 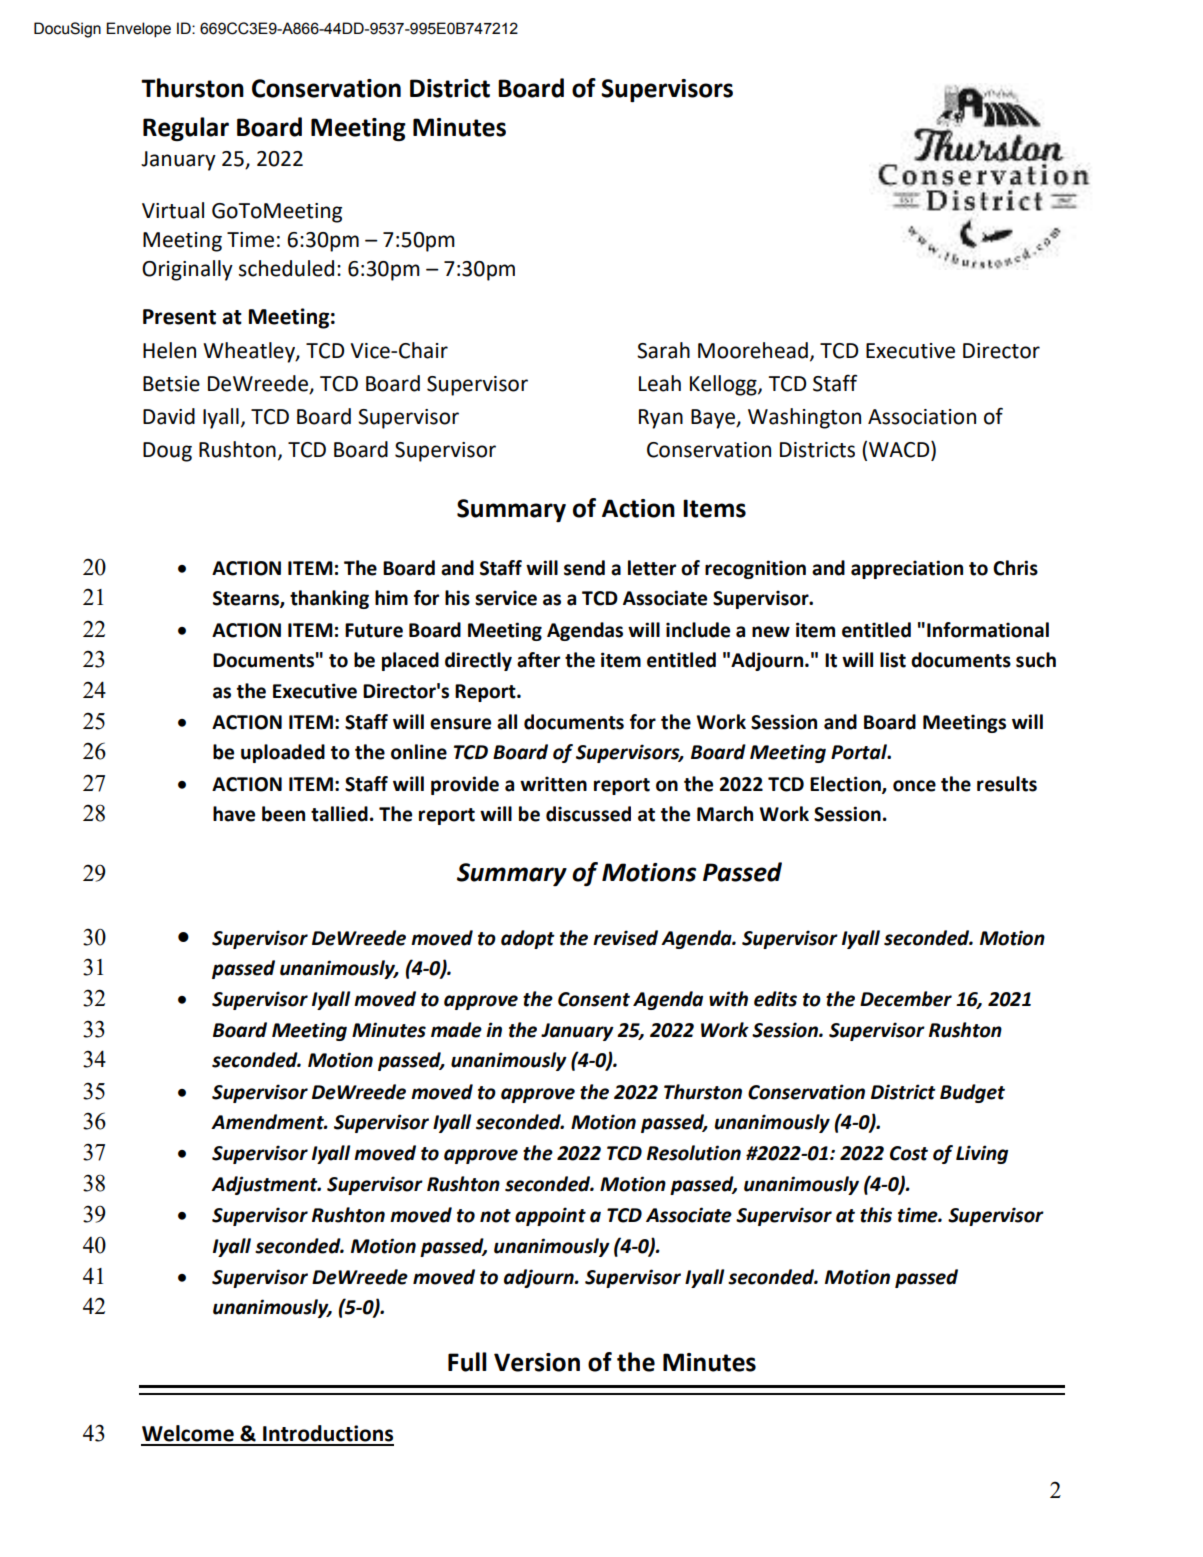 I want to click on Sarah, so click(x=663, y=350).
